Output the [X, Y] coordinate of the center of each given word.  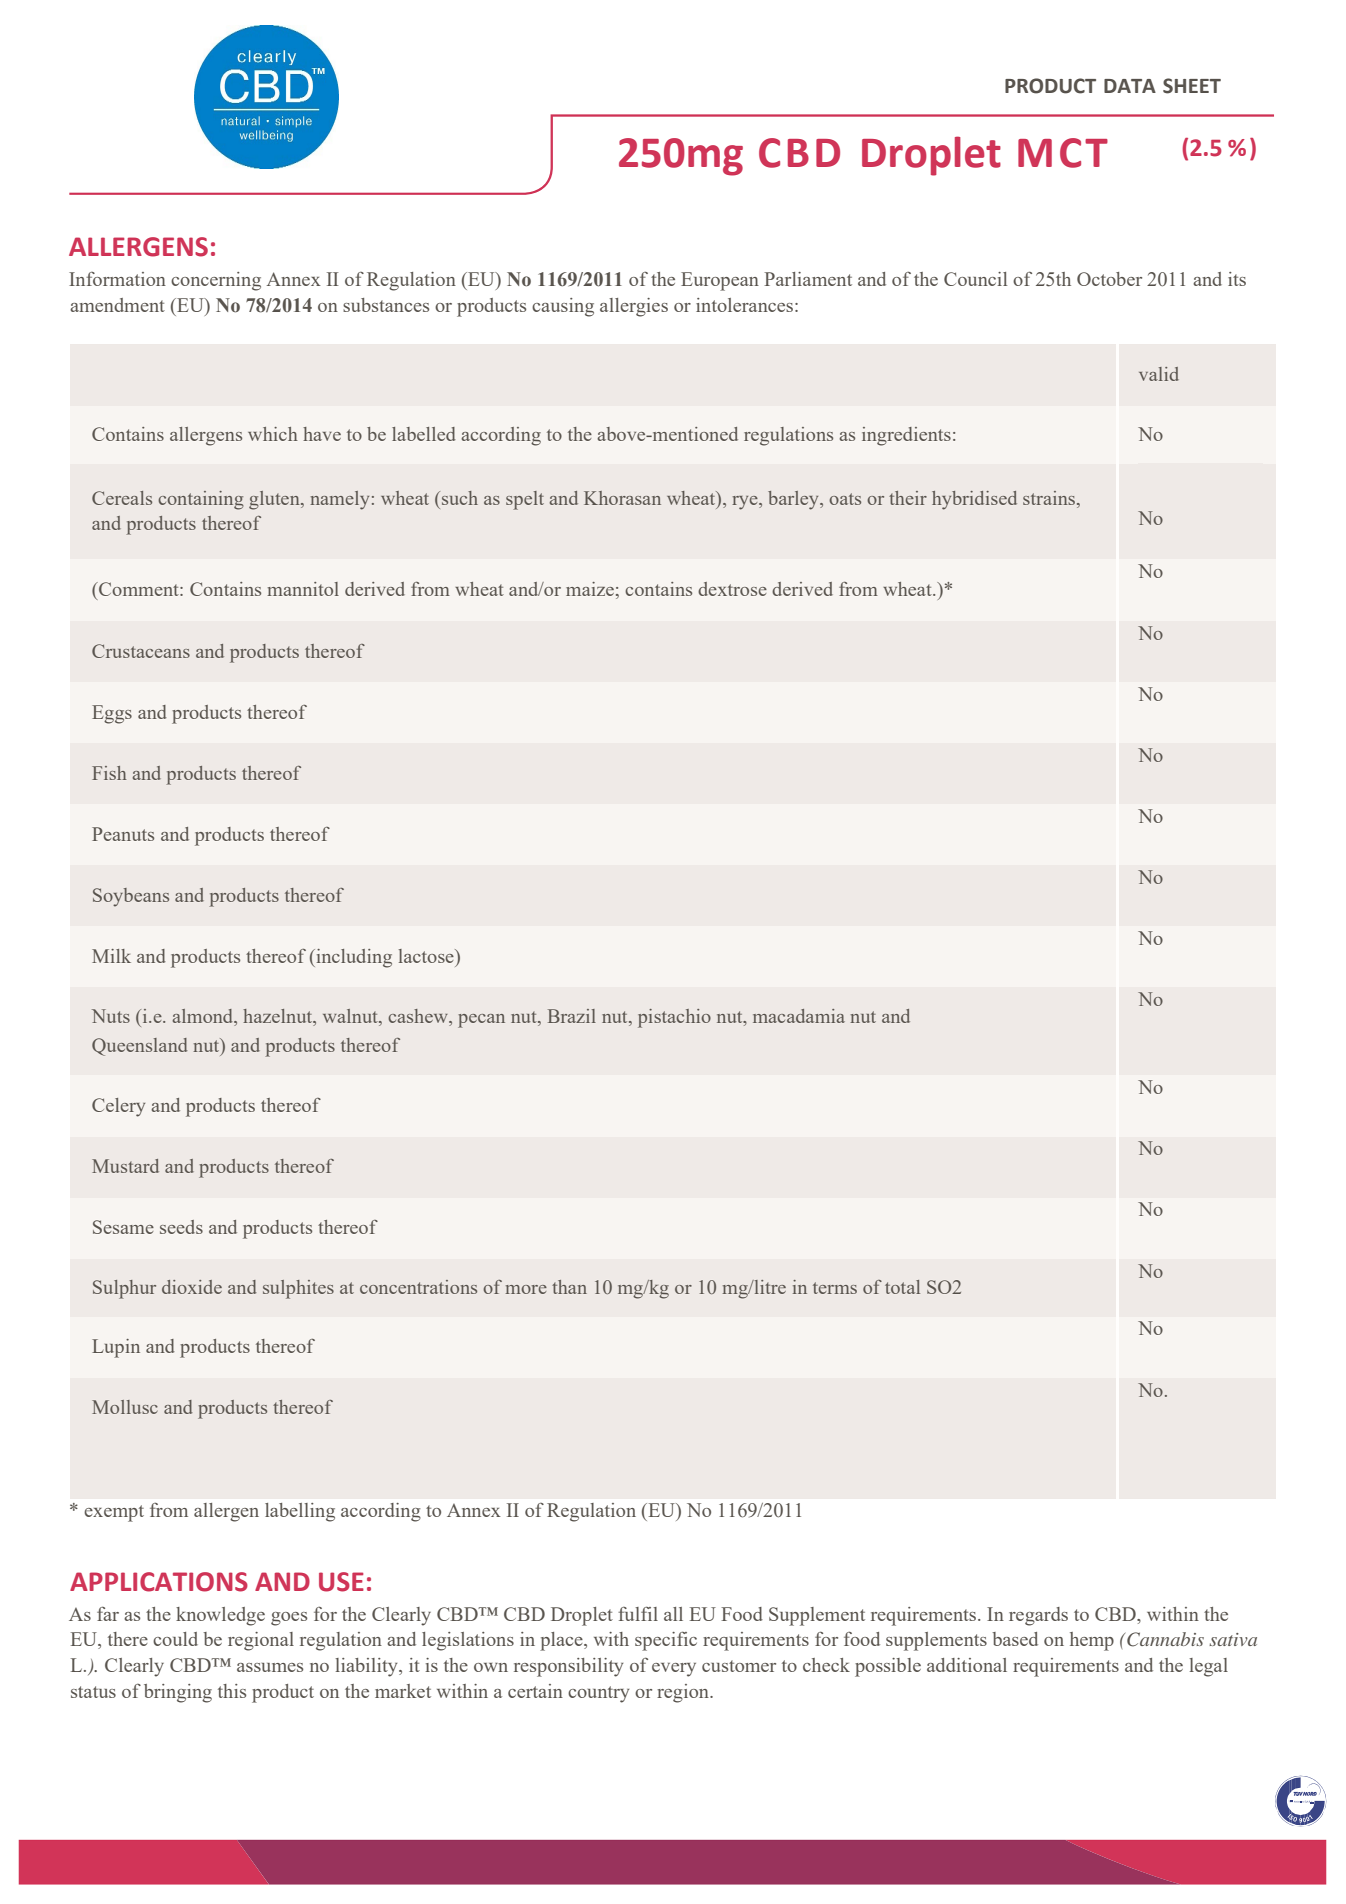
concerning [216, 281]
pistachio [674, 1018]
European [720, 281]
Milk [111, 956]
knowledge [220, 1616]
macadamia [799, 1016]
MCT [1063, 153]
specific [666, 1641]
